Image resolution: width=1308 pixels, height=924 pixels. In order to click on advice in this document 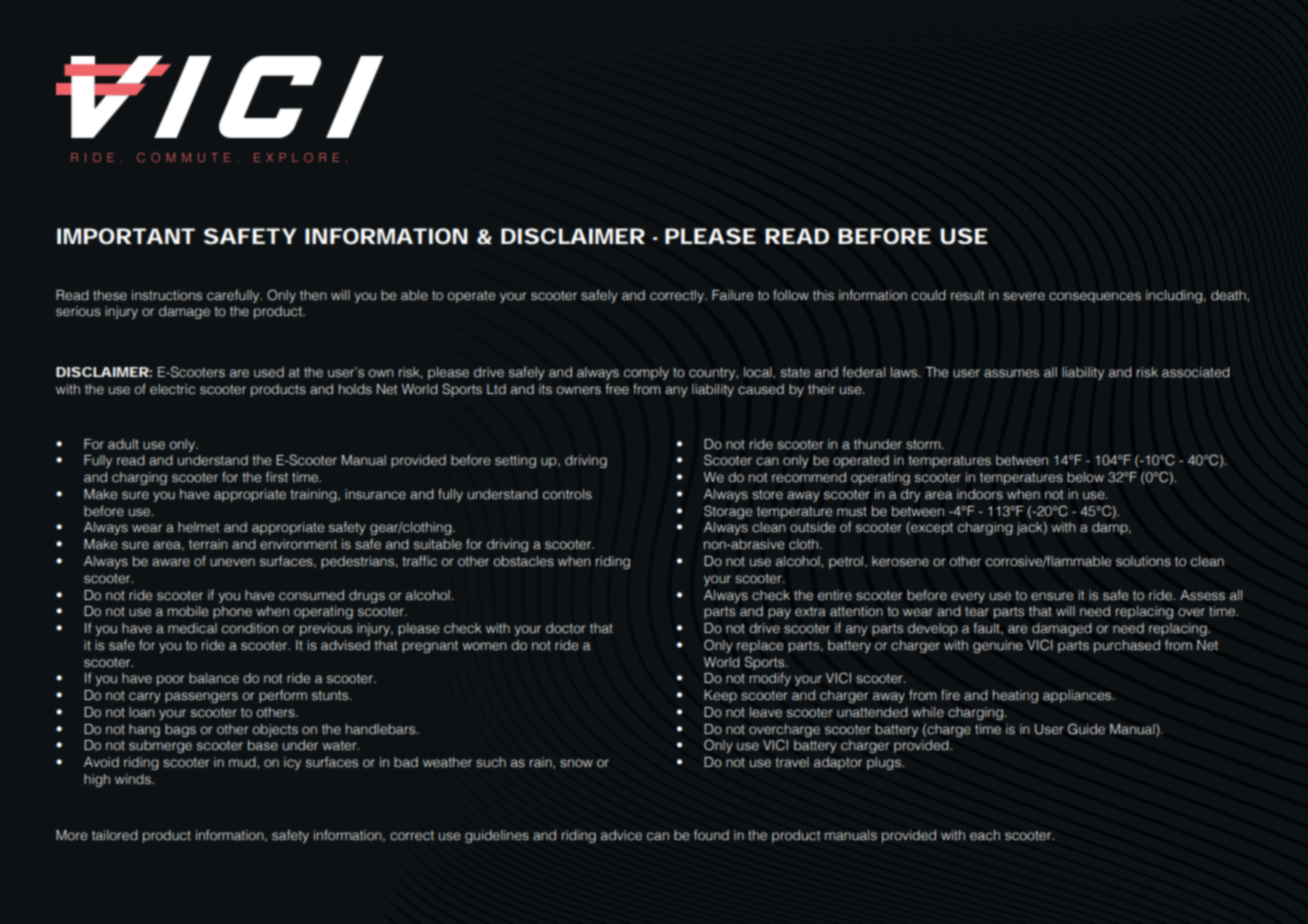, I will do `click(621, 835)`.
